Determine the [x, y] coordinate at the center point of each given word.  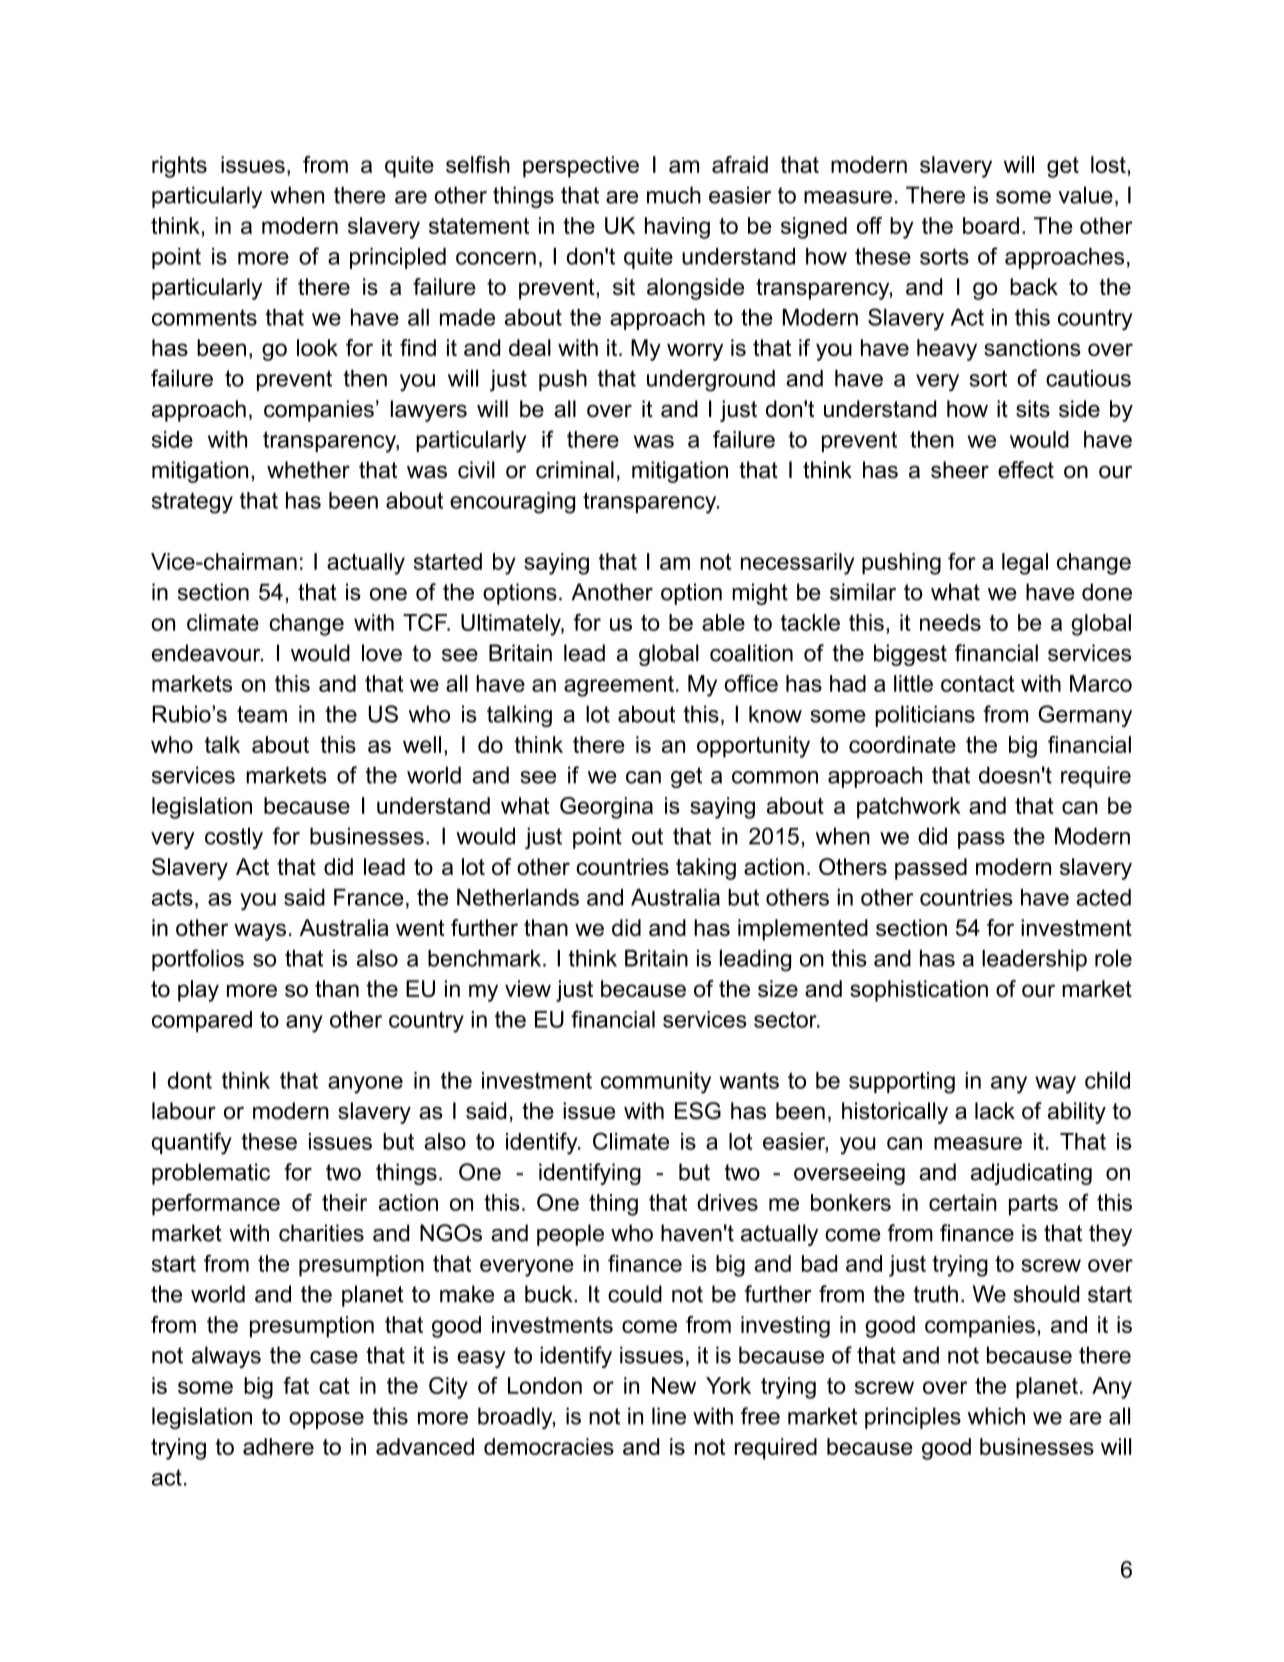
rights [179, 167]
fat [296, 1385]
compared [202, 1021]
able [723, 622]
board [991, 225]
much [674, 195]
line [669, 1416]
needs [950, 622]
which [996, 1416]
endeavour [207, 653]
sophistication [919, 991]
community [656, 1083]
